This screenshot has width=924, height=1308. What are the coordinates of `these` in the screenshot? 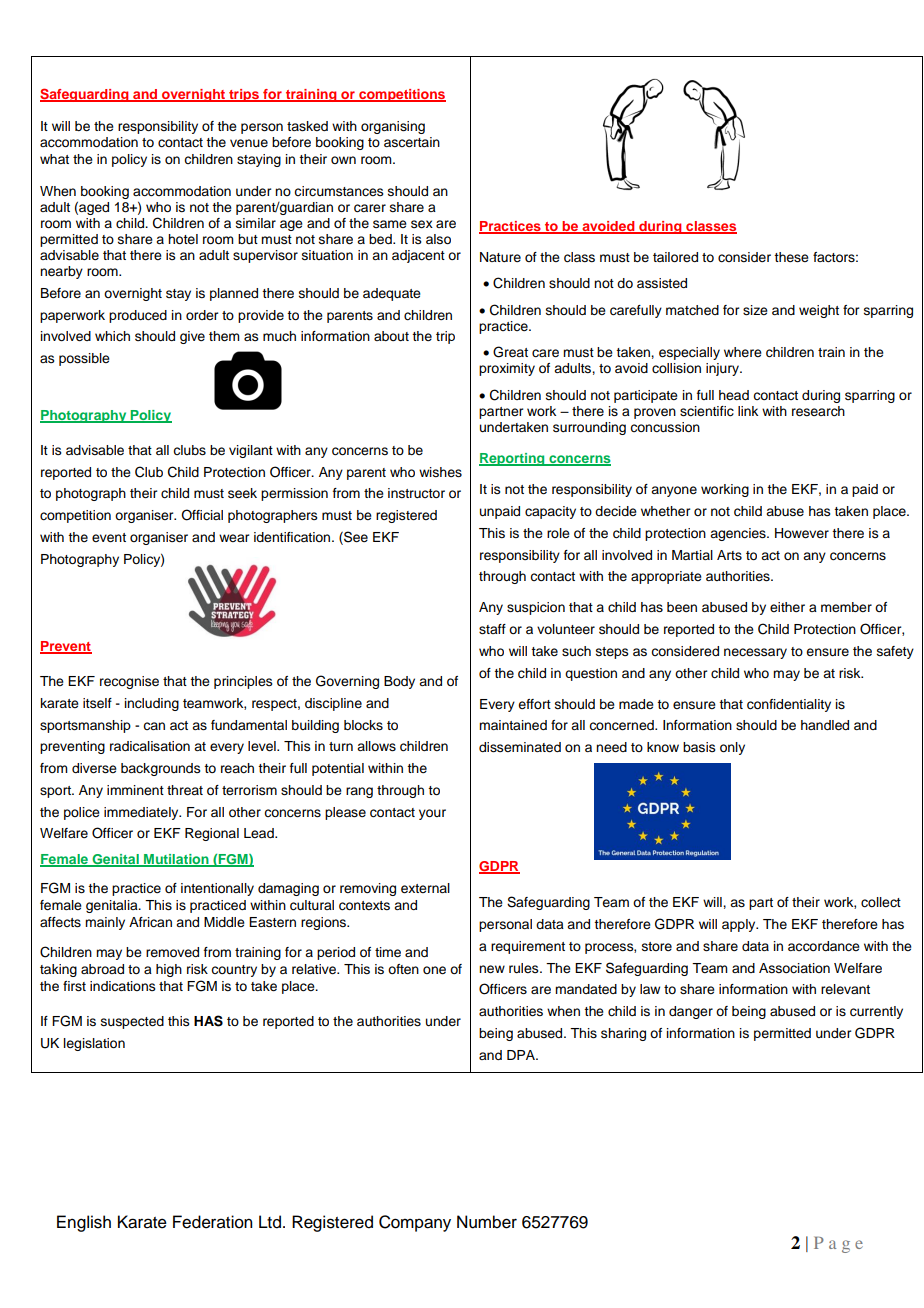 It's located at (791, 257).
